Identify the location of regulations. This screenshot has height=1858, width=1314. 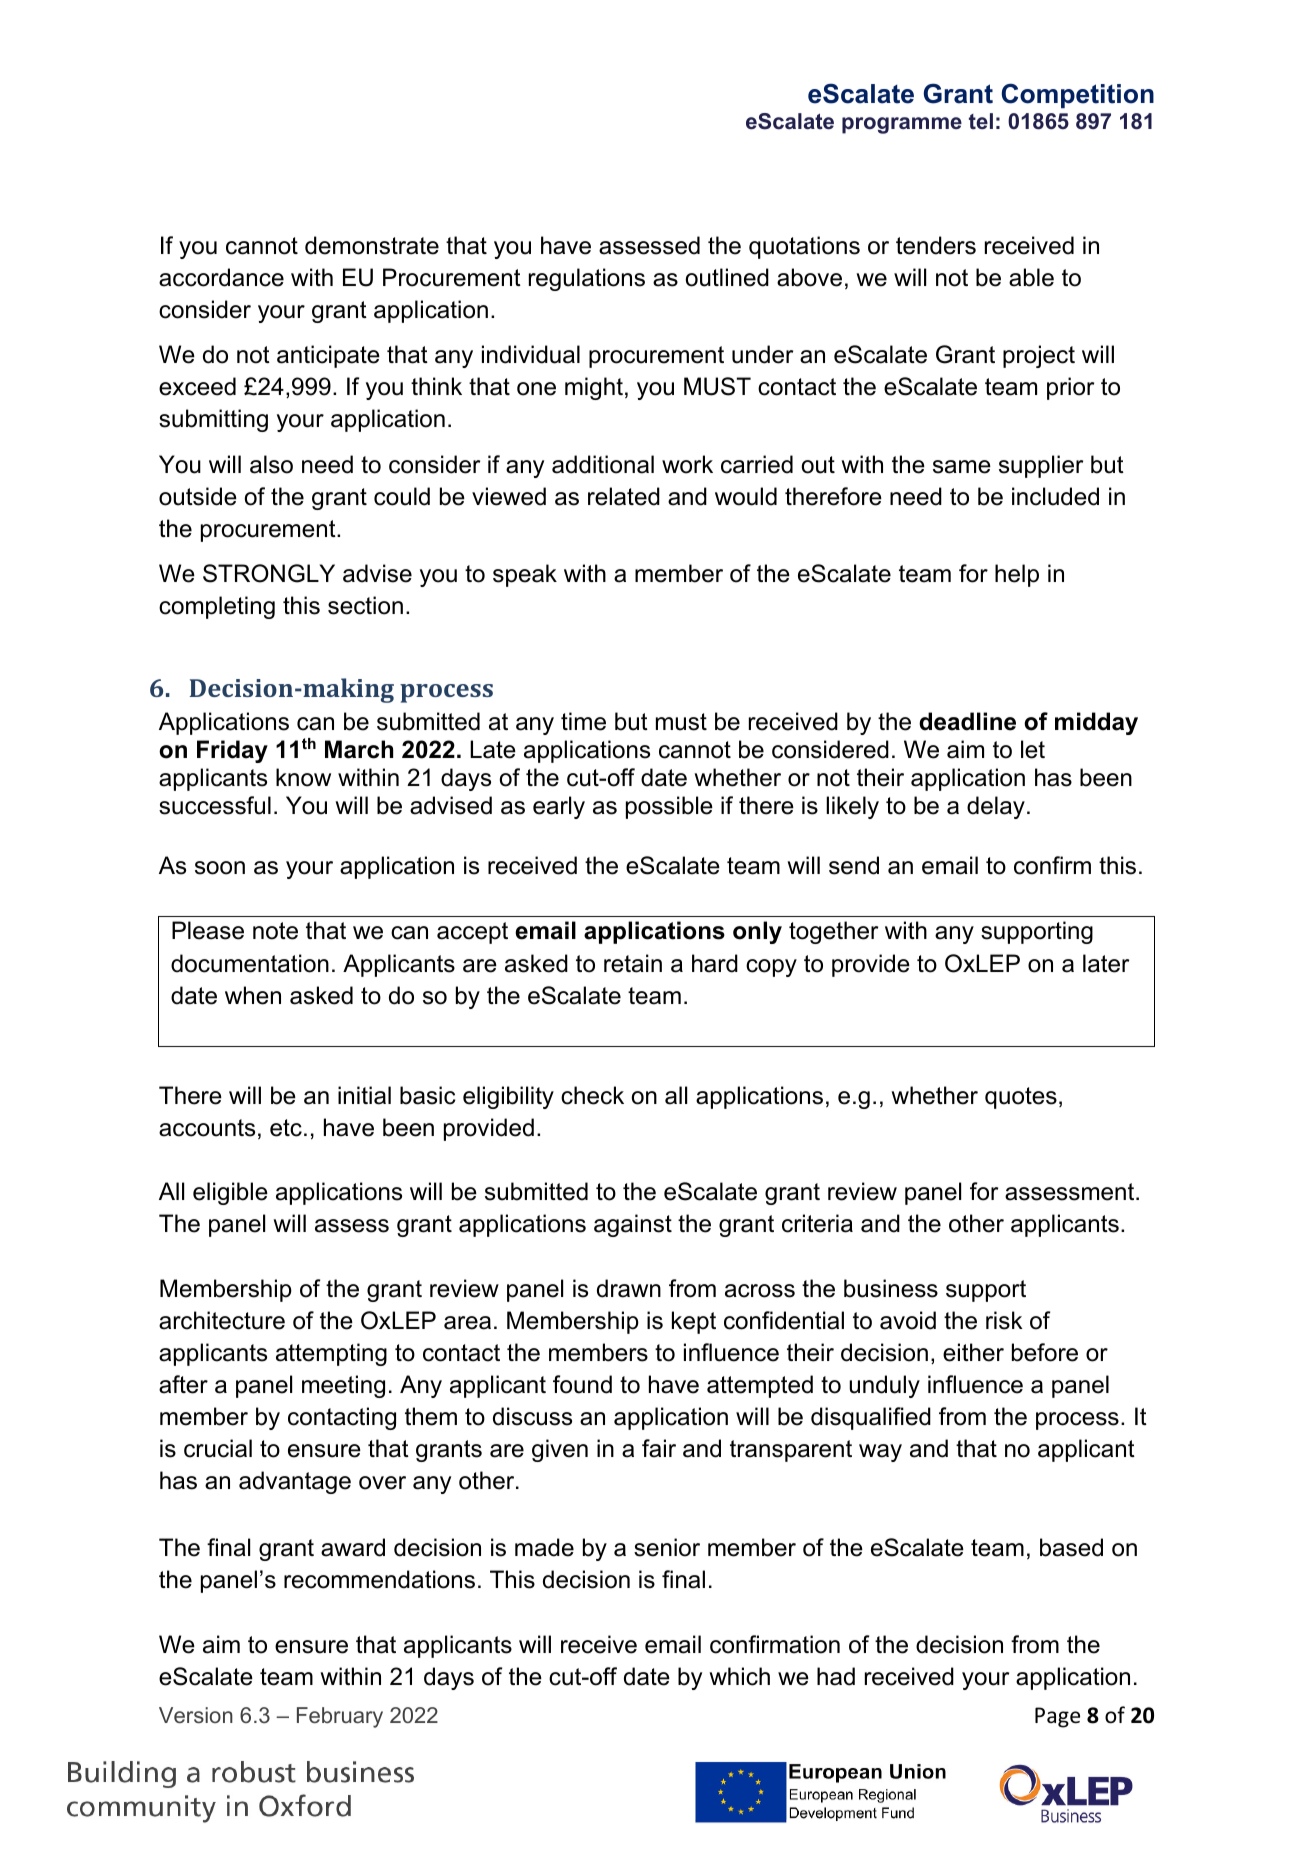
(587, 279).
